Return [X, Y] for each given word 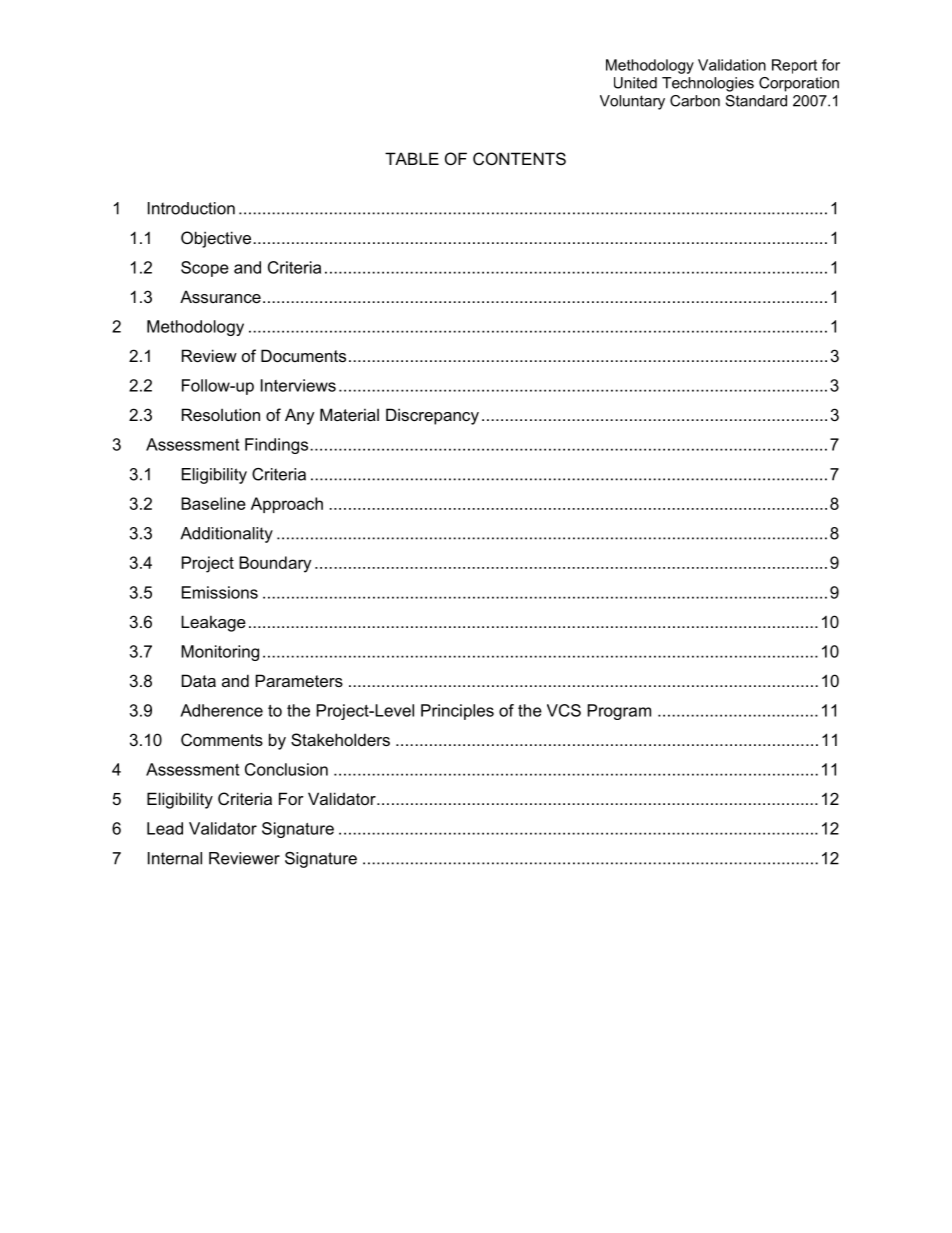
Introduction [191, 208]
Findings [278, 446]
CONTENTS [519, 158]
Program [619, 712]
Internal [175, 858]
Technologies [708, 84]
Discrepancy [432, 416]
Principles [457, 712]
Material [349, 414]
